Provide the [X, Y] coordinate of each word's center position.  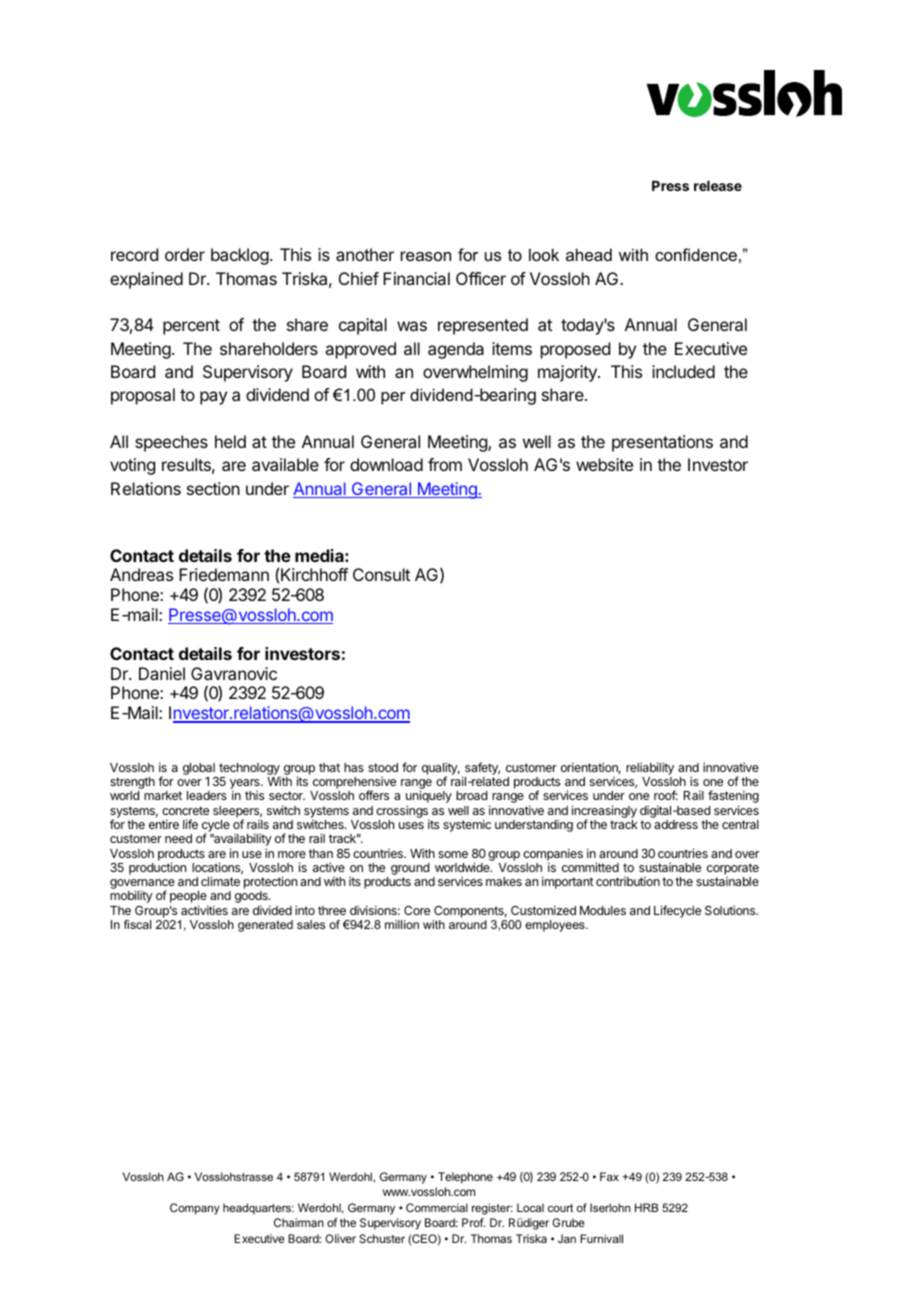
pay [213, 398]
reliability [650, 768]
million [402, 924]
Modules [603, 910]
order [185, 254]
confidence [696, 254]
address [676, 824]
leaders [207, 795]
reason [426, 256]
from [445, 464]
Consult [381, 574]
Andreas [141, 574]
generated [265, 926]
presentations [662, 443]
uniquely [429, 798]
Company [195, 1209]
